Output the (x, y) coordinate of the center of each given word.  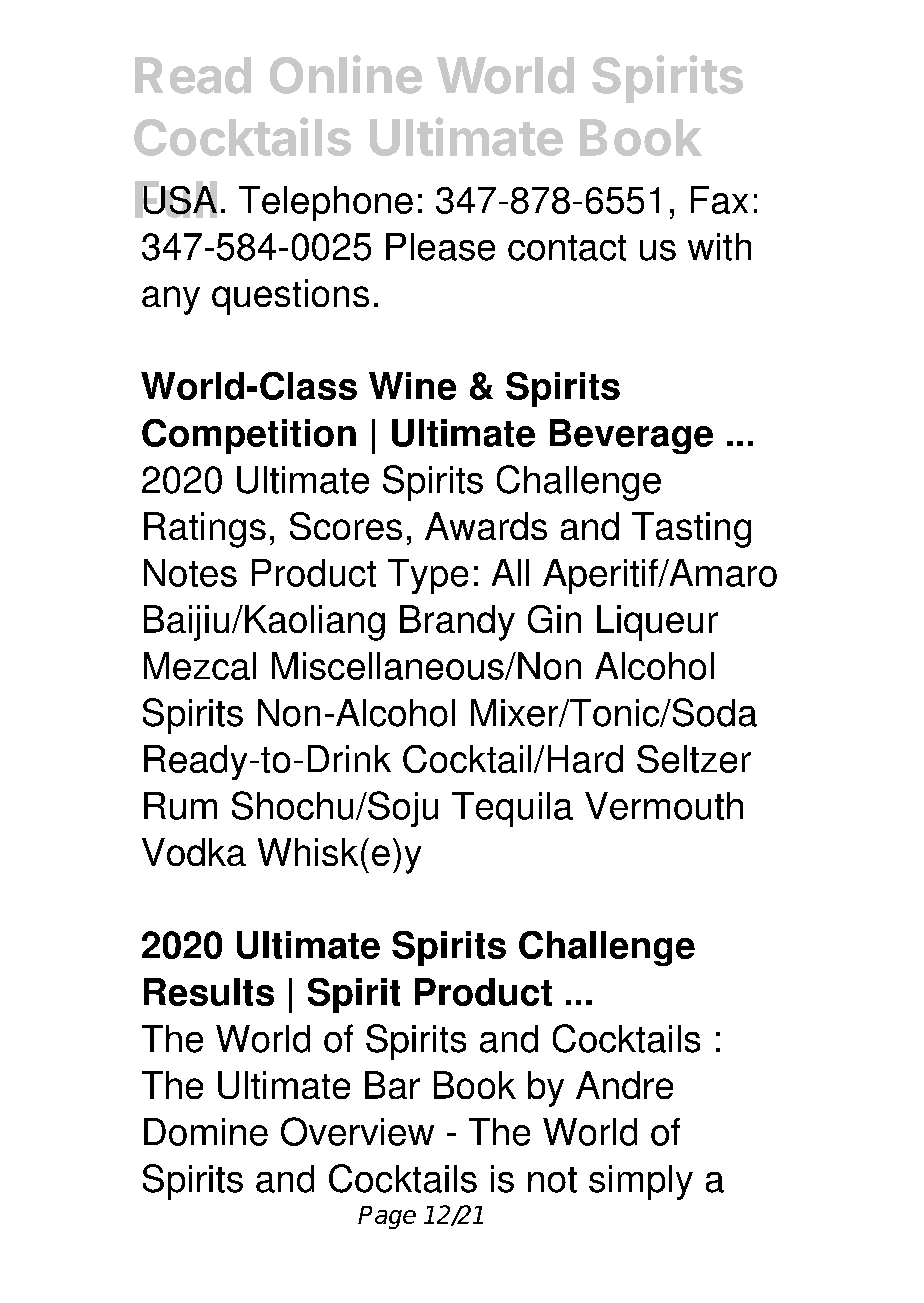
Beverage (631, 436)
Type (428, 576)
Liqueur (657, 623)
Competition (249, 436)
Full (176, 199)
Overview (357, 1131)
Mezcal (200, 666)
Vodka (194, 852)
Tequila (512, 809)
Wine (412, 386)
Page (387, 1217)
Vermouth (664, 806)
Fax (719, 200)
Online (346, 74)
